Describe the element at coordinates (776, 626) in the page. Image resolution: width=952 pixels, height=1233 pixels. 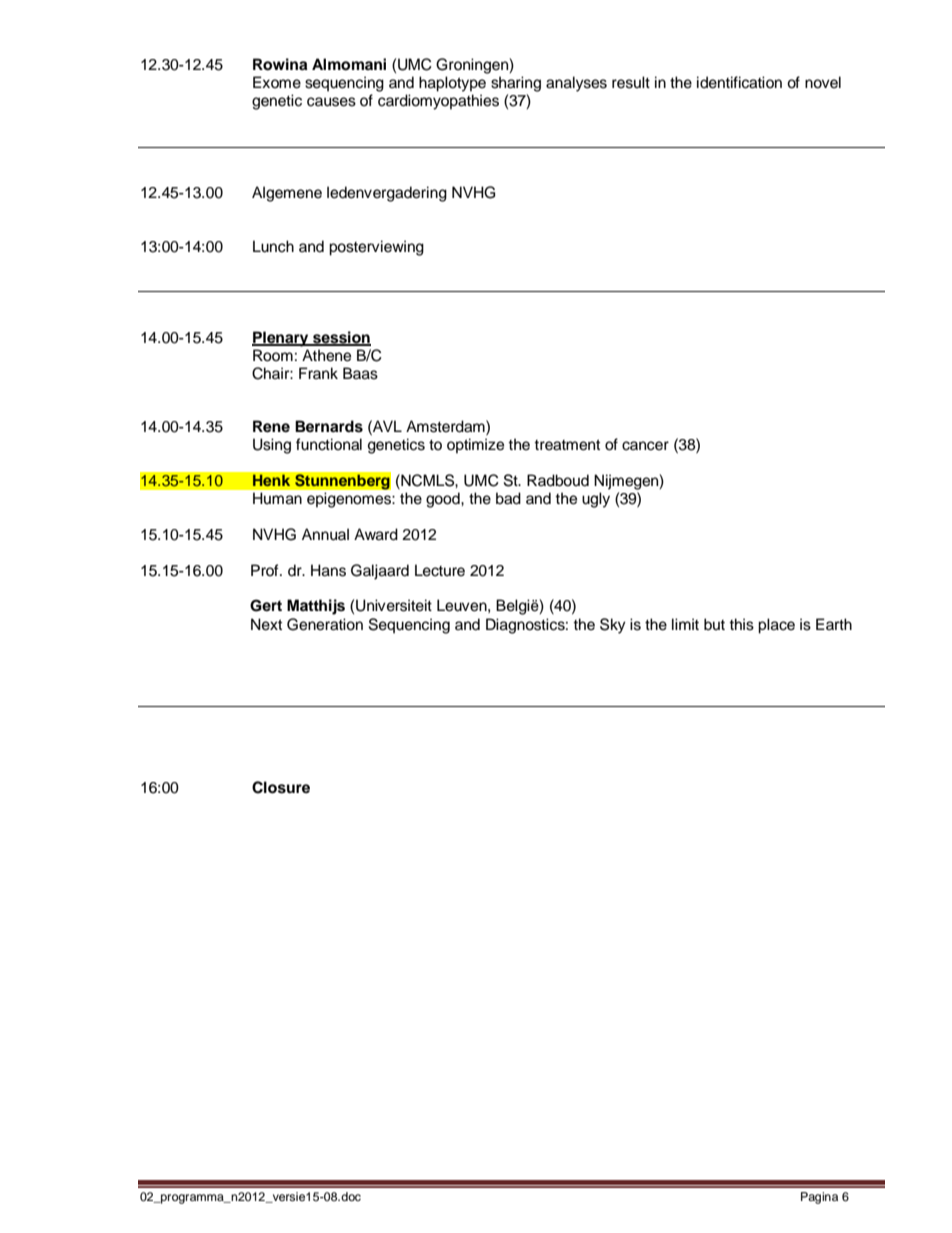
I see `place` at that location.
